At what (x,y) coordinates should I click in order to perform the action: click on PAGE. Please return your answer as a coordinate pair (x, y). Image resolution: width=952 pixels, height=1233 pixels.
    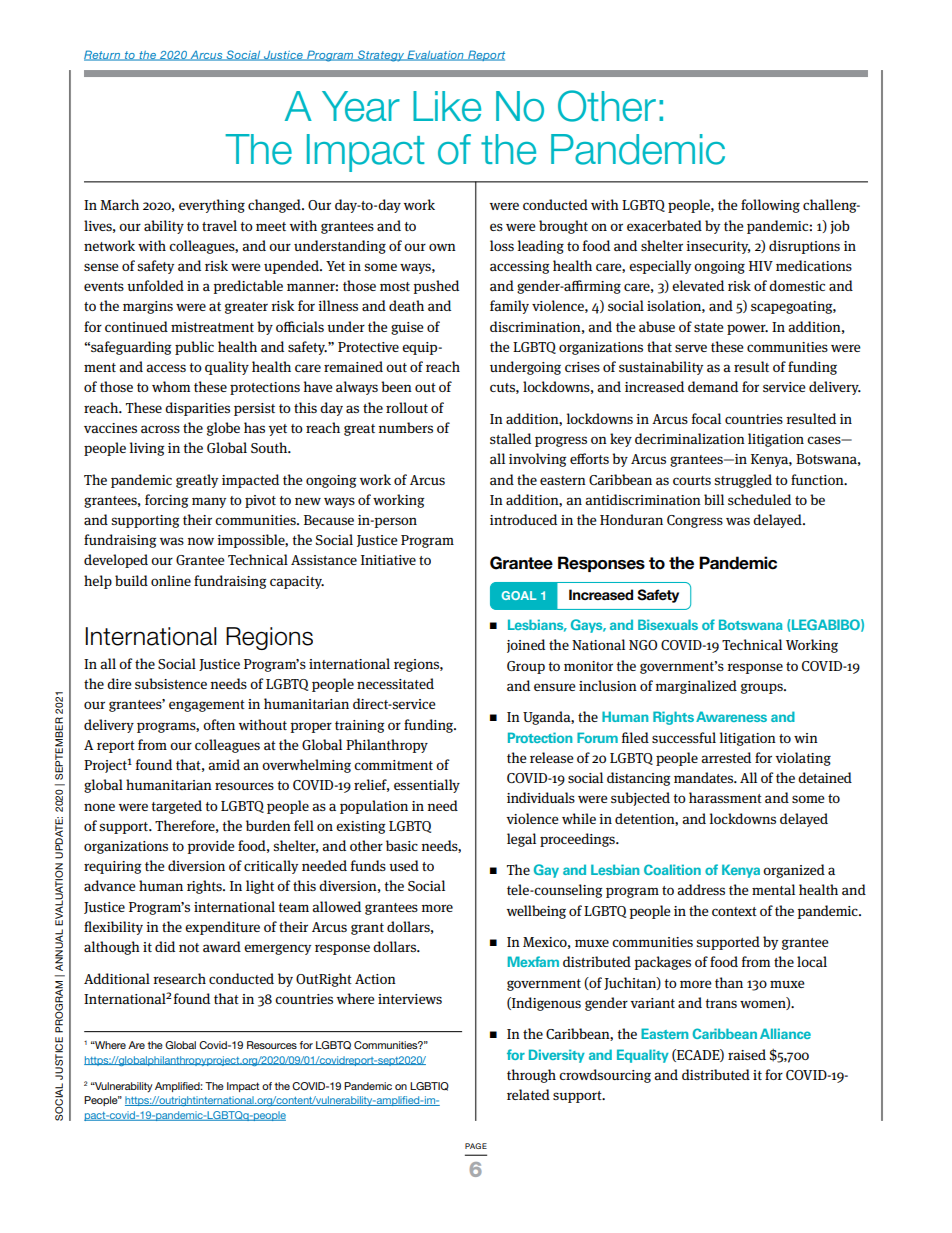
    Looking at the image, I should click on (476, 1146).
